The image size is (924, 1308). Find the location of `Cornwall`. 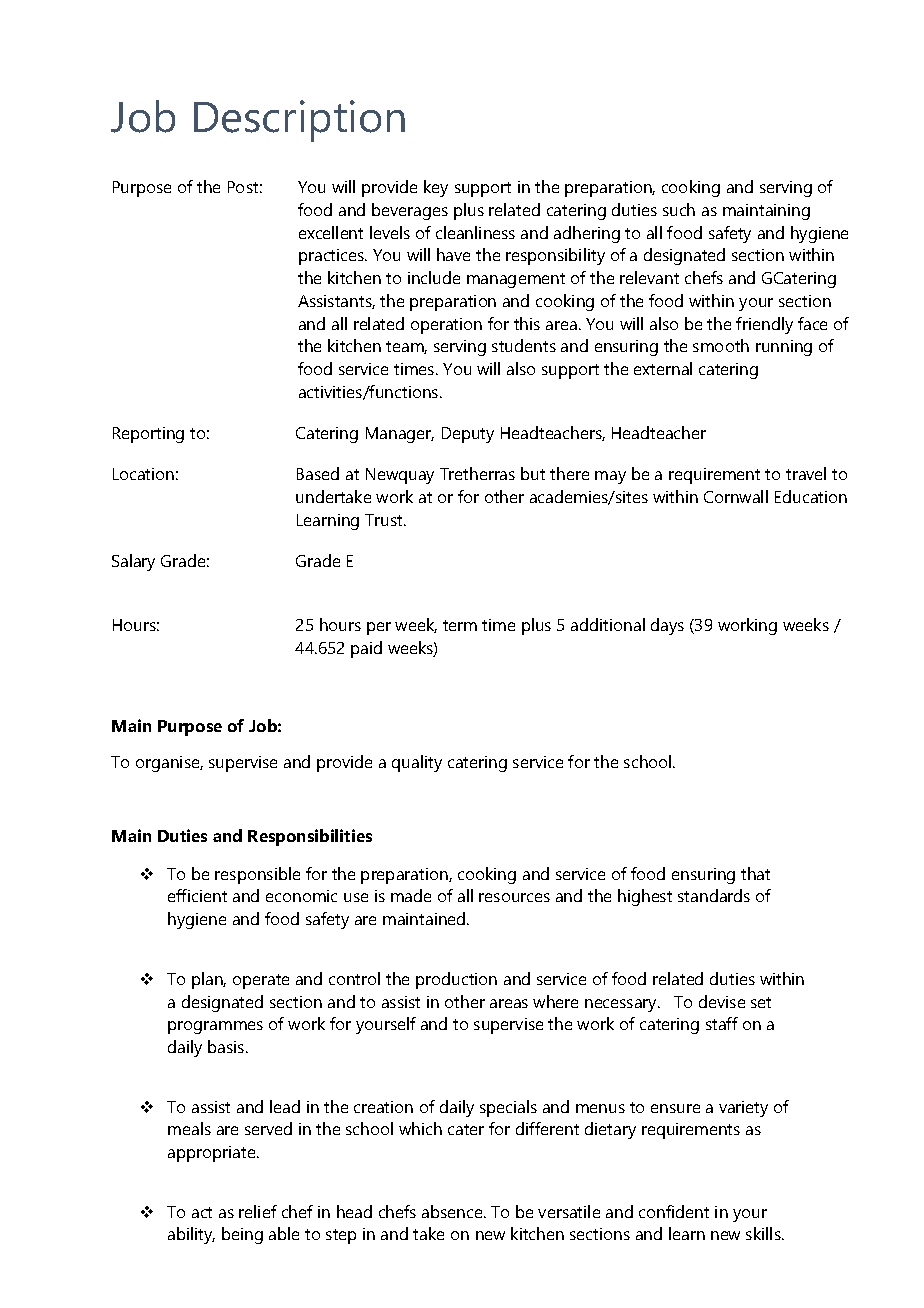

Cornwall is located at coordinates (736, 496).
